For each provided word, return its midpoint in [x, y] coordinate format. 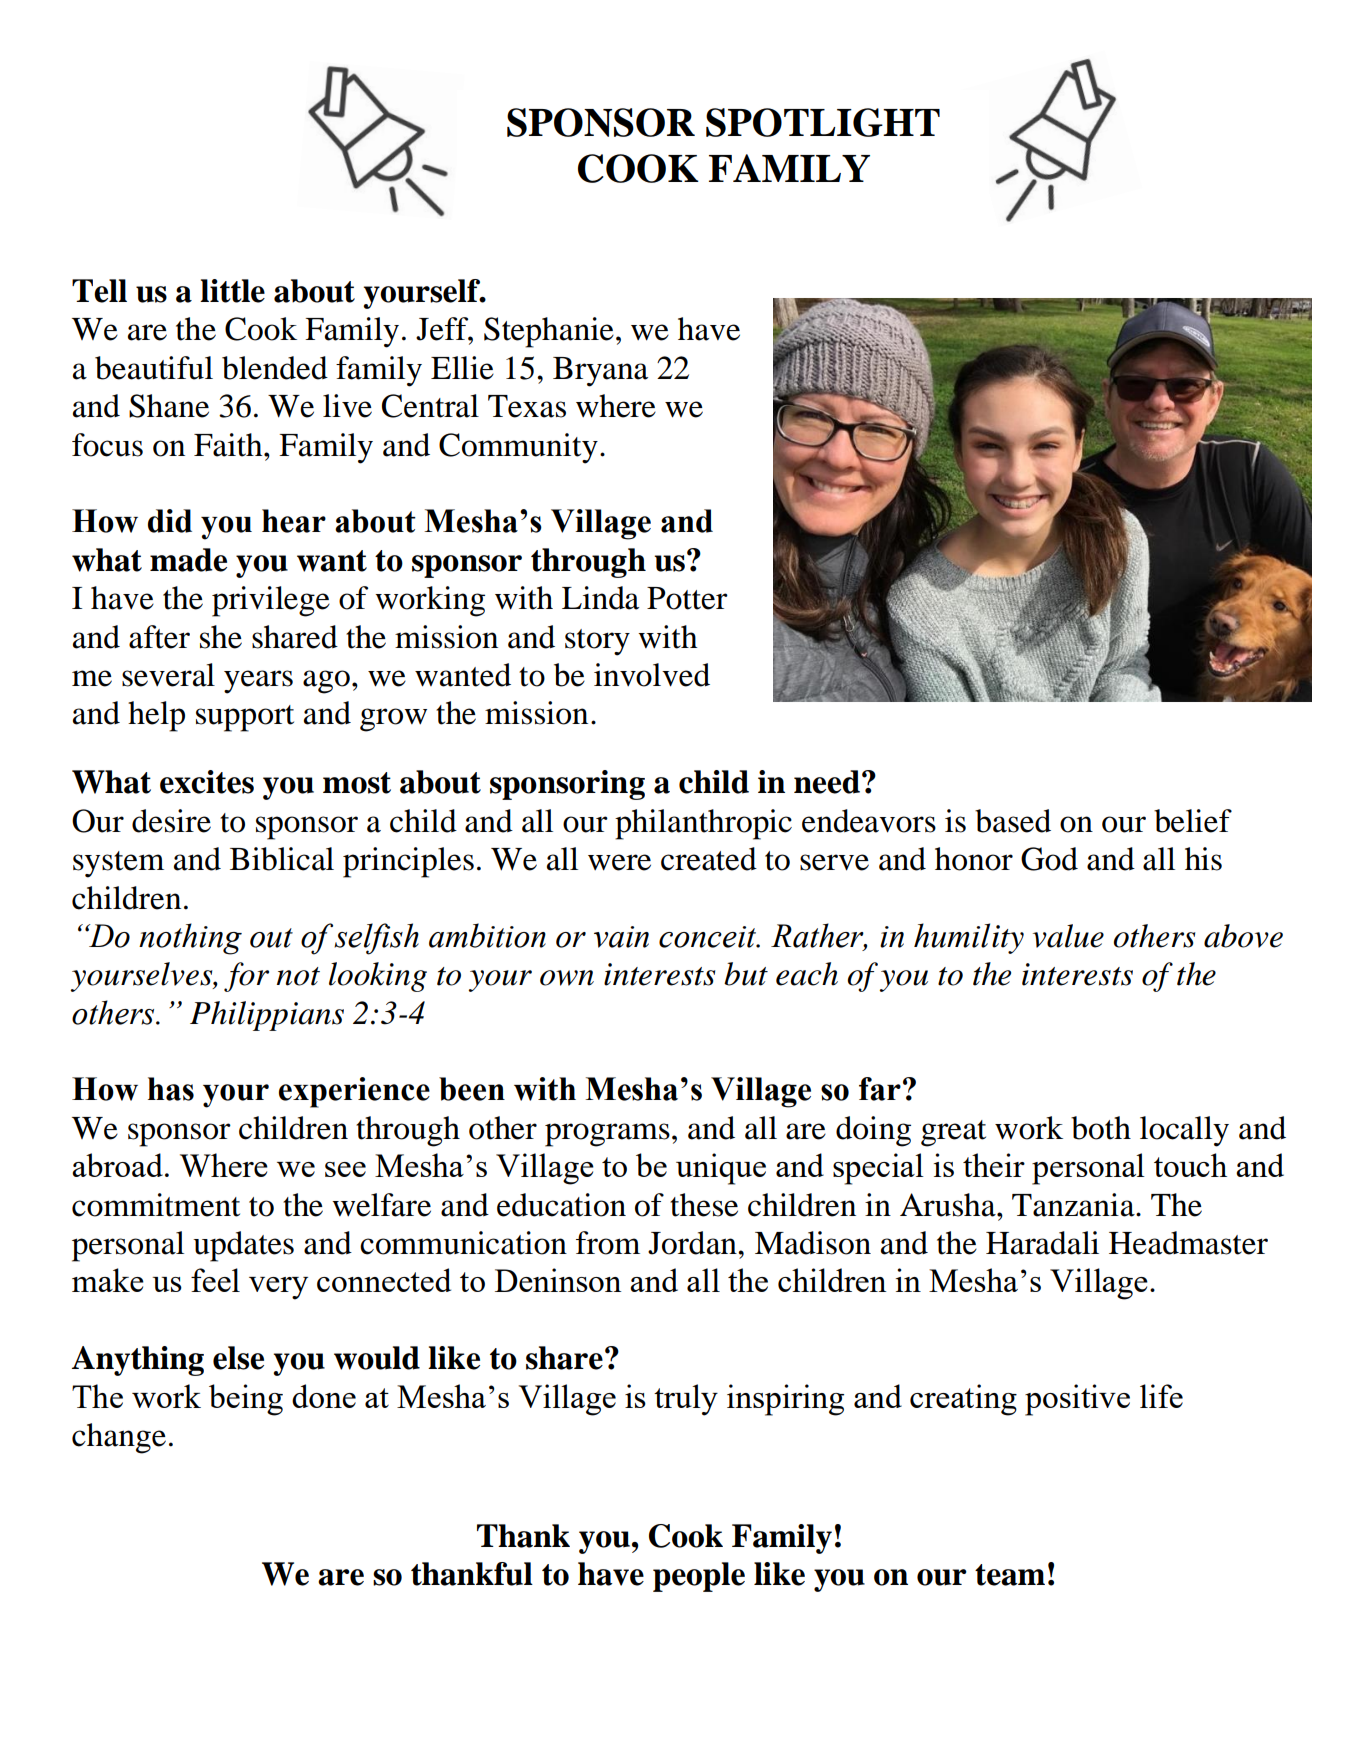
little [232, 291]
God [1049, 859]
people [699, 1577]
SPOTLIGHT [823, 122]
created [709, 859]
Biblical [282, 859]
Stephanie [549, 332]
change [119, 1438]
